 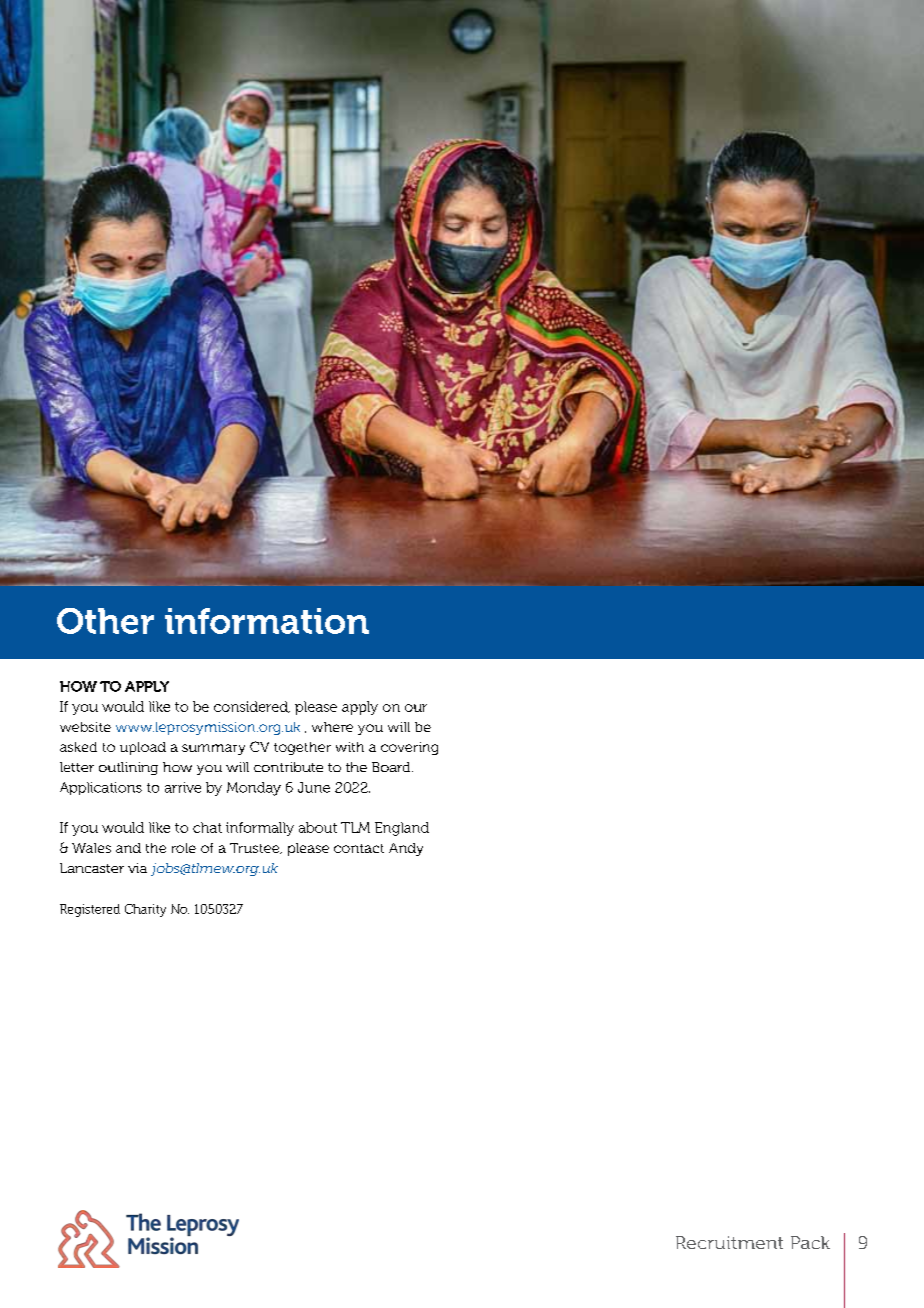 I want to click on contact, so click(x=359, y=848).
